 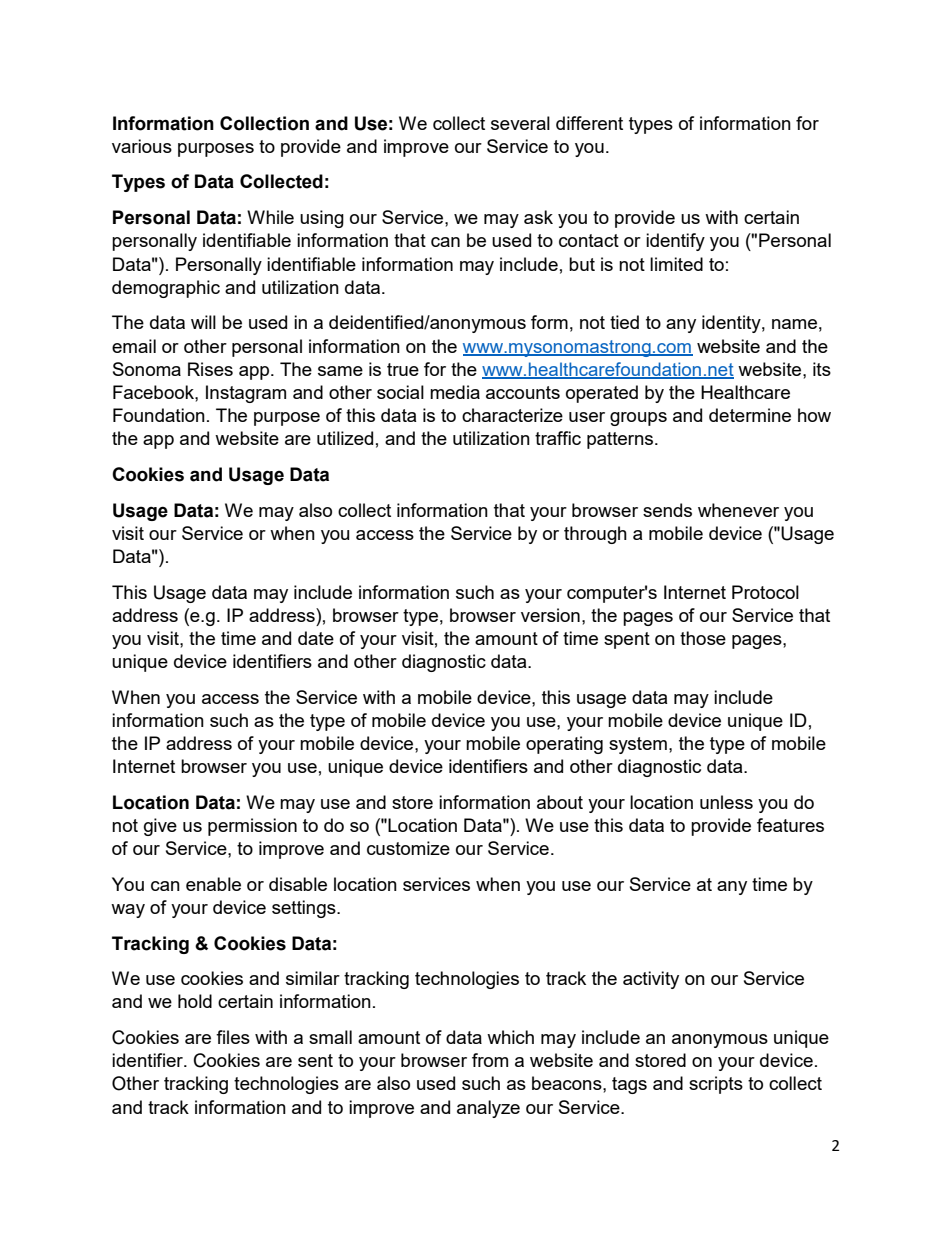 What do you see at coordinates (233, 1037) in the document?
I see `files` at bounding box center [233, 1037].
